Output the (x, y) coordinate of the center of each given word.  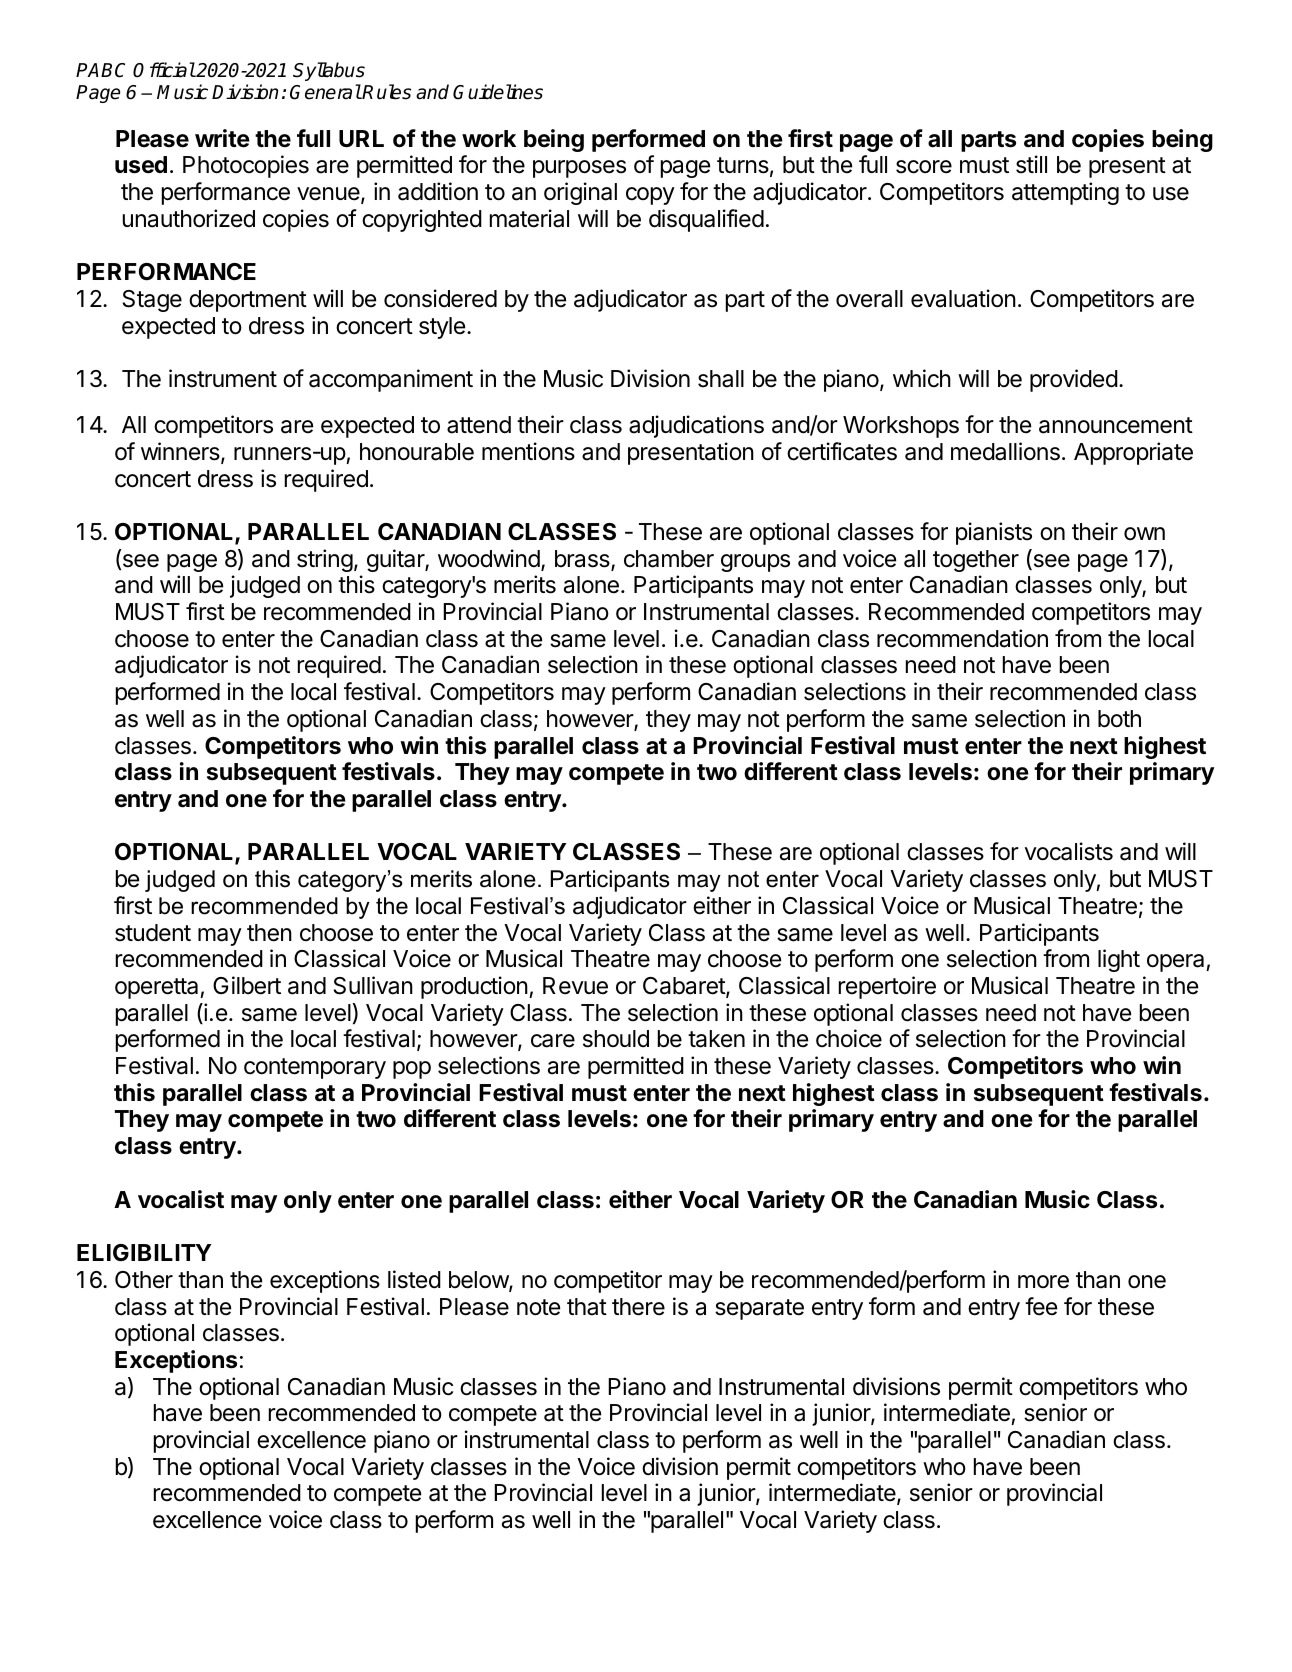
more (1043, 1282)
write (222, 138)
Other (144, 1279)
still (1031, 164)
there (638, 1307)
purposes (579, 169)
